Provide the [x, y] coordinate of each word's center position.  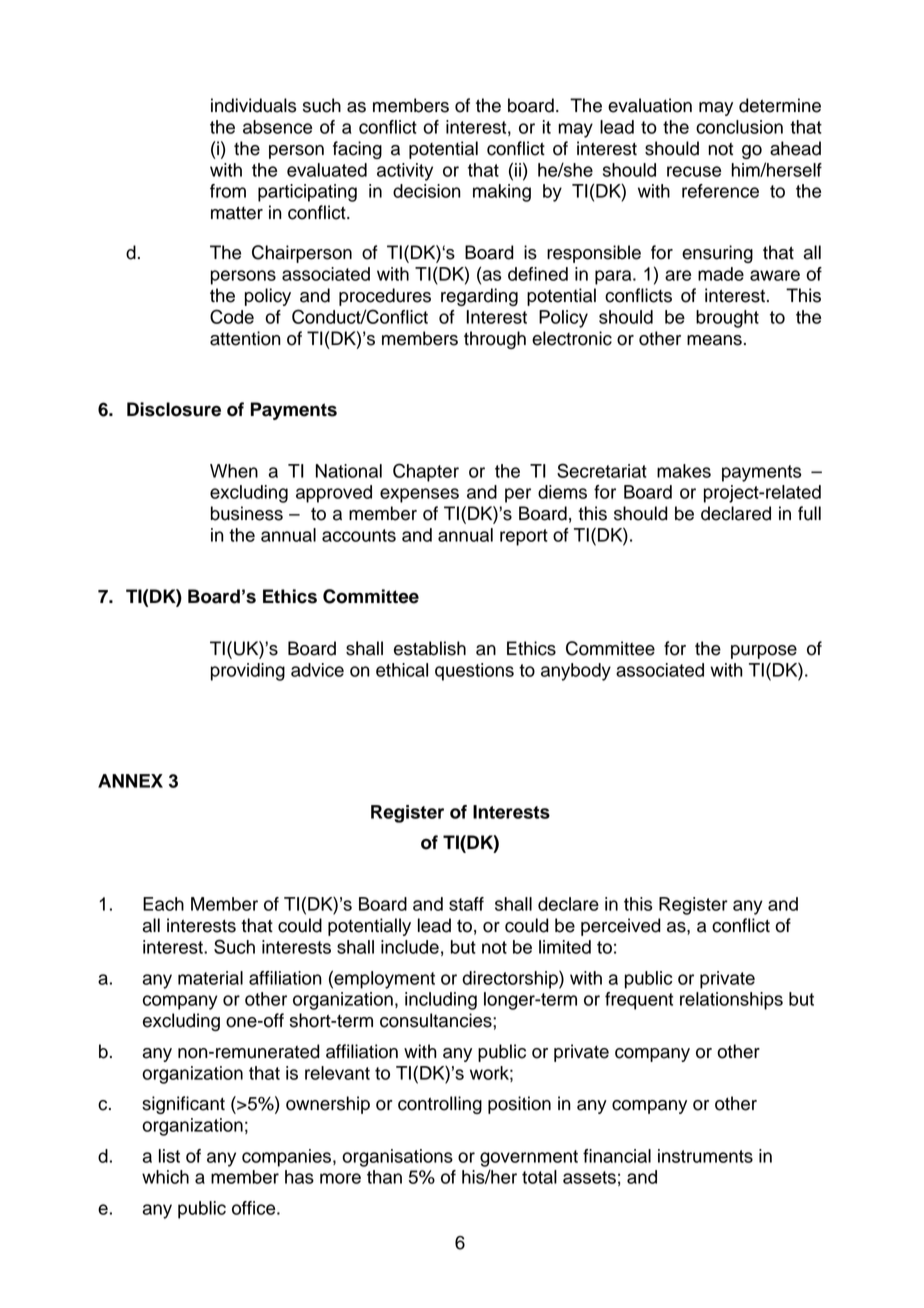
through [495, 340]
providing [248, 672]
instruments [705, 1156]
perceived [621, 927]
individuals [253, 105]
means [714, 340]
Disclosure [174, 409]
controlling [440, 1105]
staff [466, 904]
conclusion [739, 127]
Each [163, 904]
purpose [764, 652]
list [169, 1156]
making [502, 193]
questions [474, 672]
